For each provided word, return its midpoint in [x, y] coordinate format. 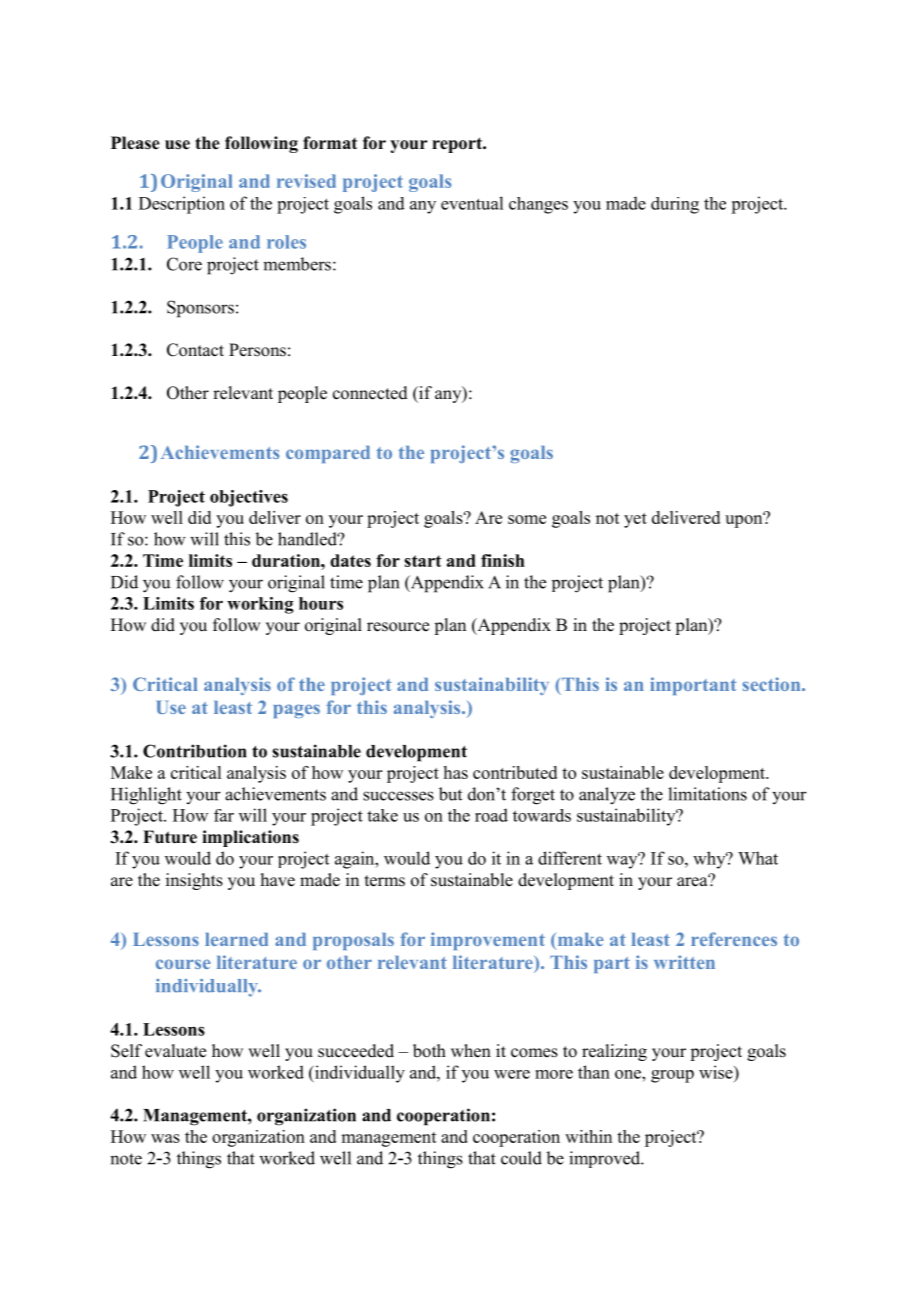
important [693, 686]
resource [398, 627]
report [458, 145]
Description [182, 205]
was [165, 1138]
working [260, 605]
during [675, 205]
